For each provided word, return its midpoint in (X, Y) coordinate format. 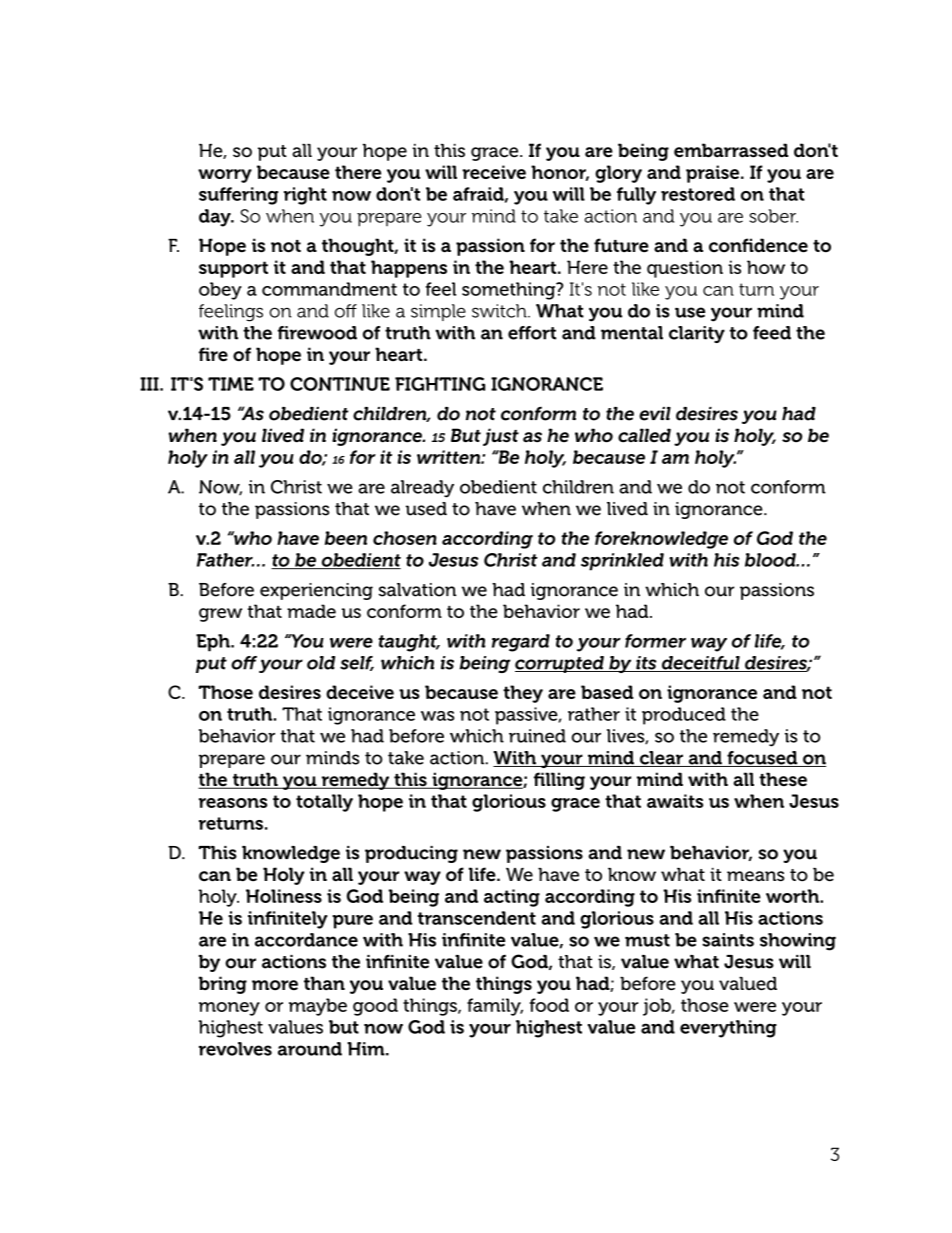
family (495, 1007)
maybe (318, 1007)
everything (728, 1029)
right (305, 196)
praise (712, 174)
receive (494, 172)
